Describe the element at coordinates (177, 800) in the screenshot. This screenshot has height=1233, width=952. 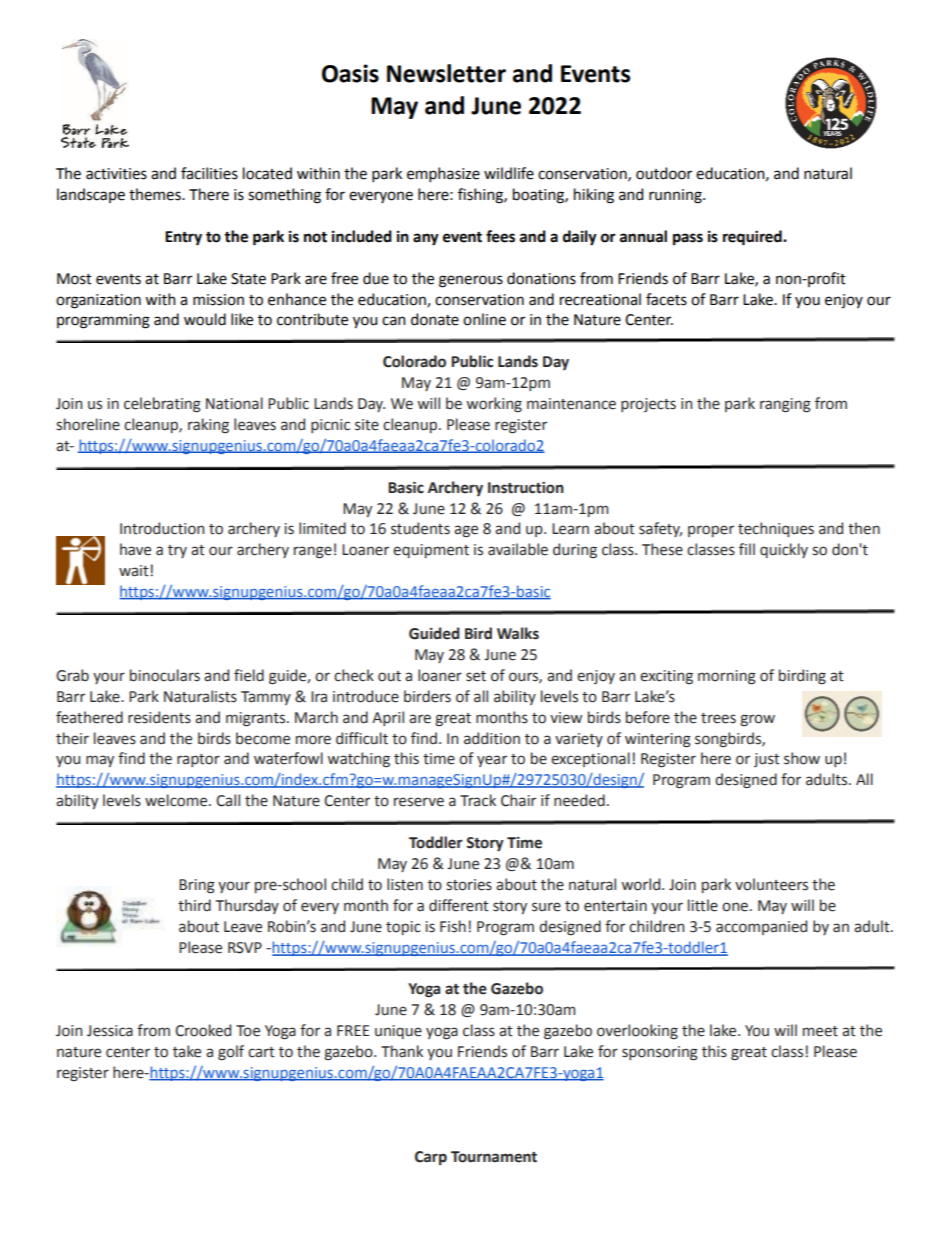
I see `welcome` at that location.
